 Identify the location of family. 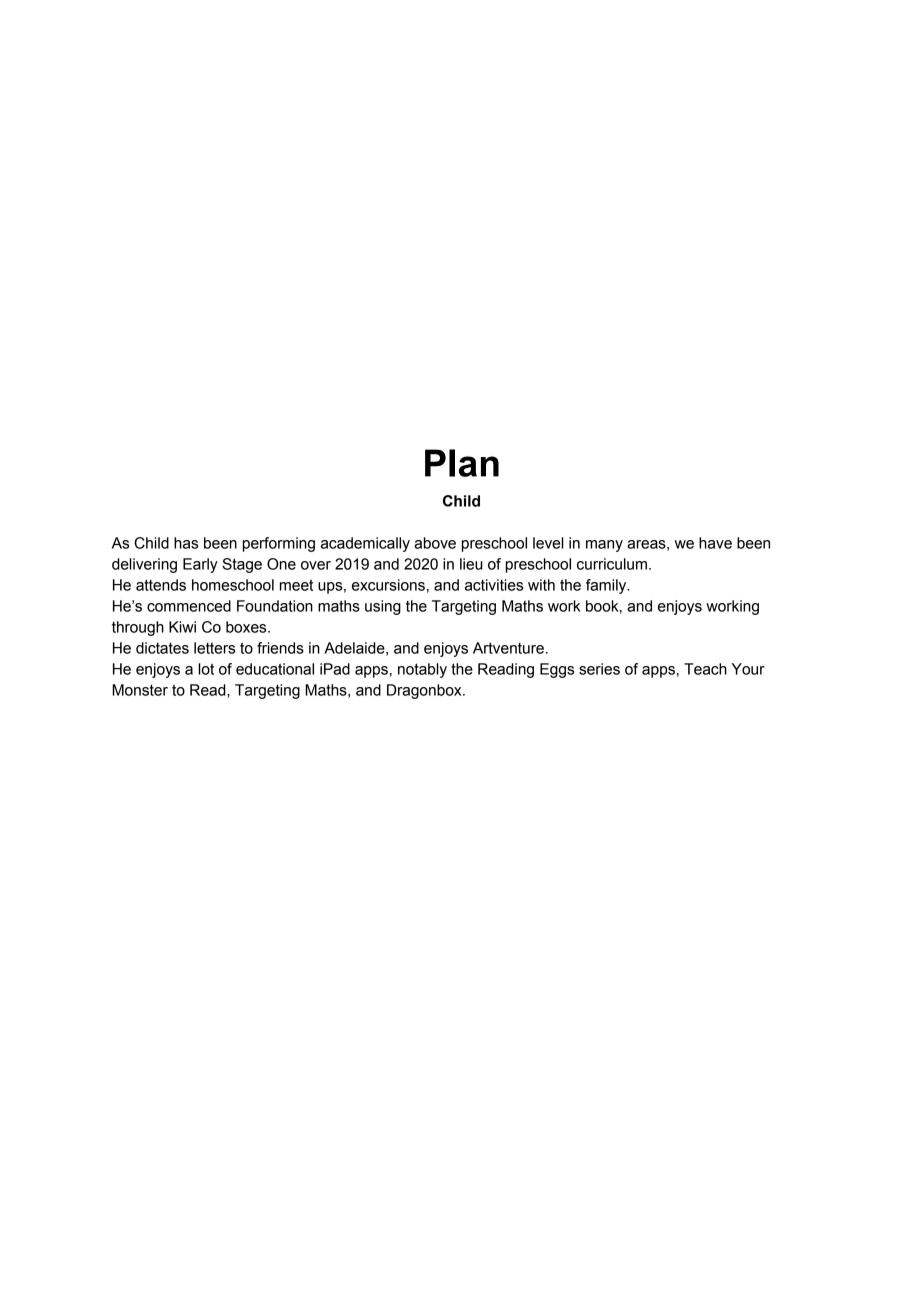
(607, 586).
